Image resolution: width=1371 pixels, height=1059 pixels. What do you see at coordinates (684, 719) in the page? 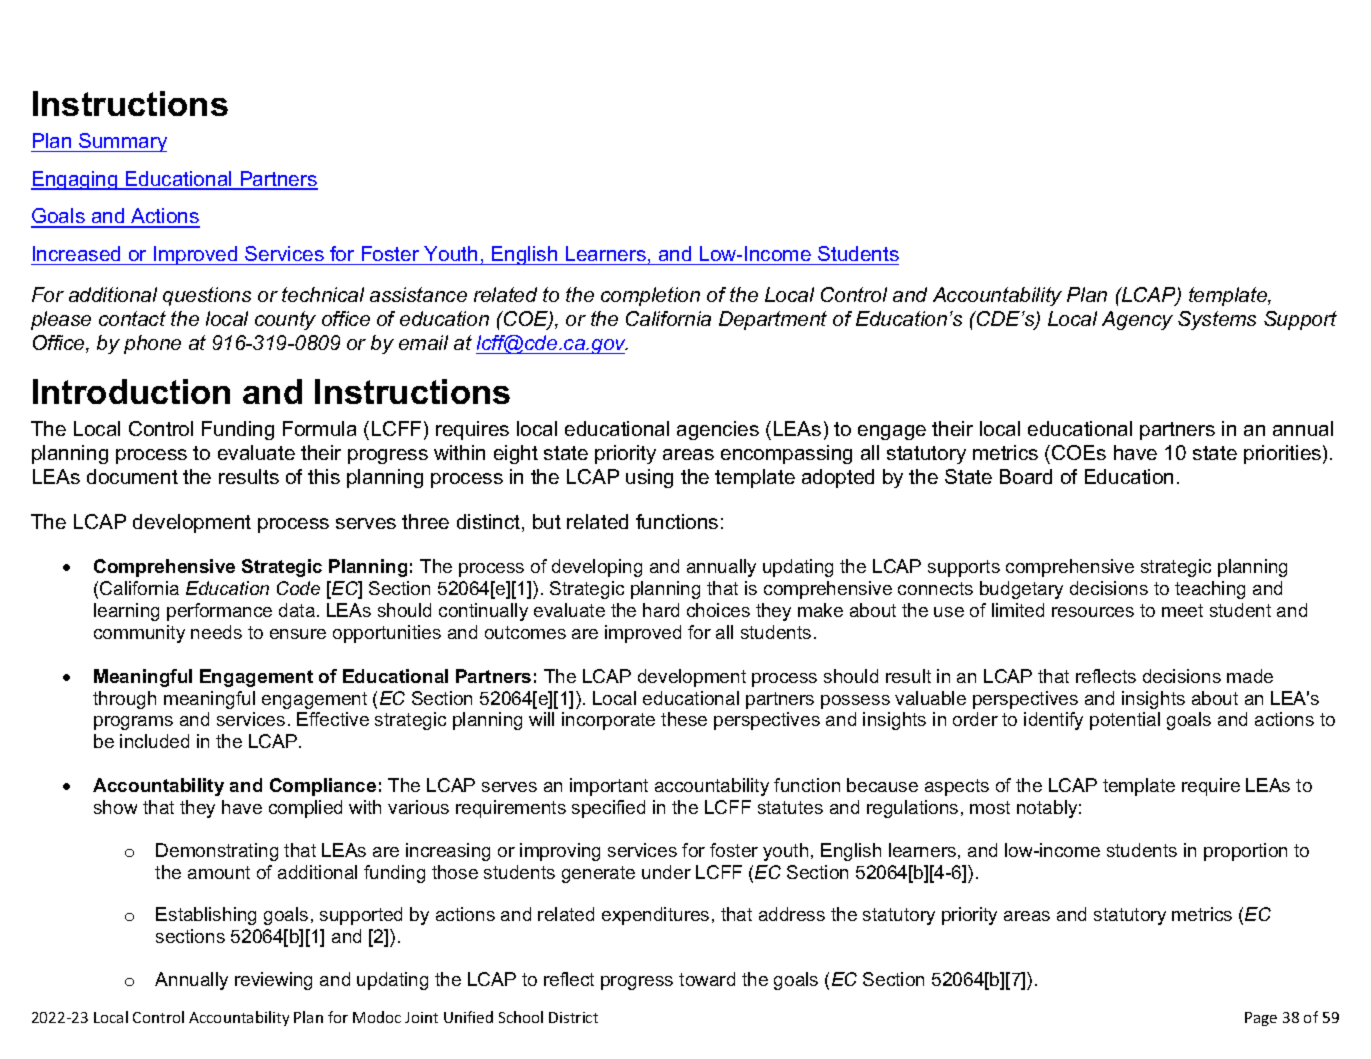
I see `these` at bounding box center [684, 719].
